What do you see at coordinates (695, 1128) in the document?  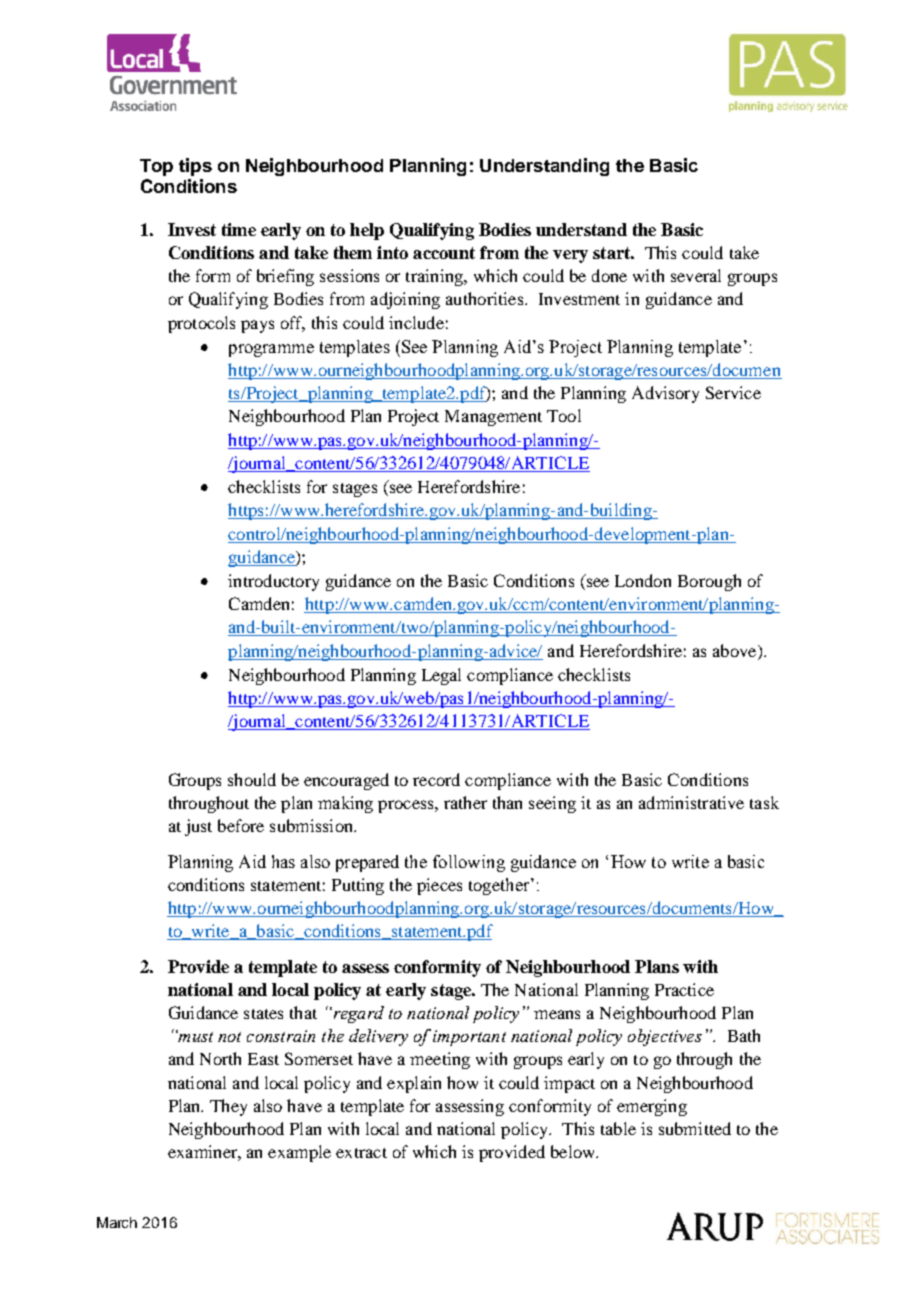 I see `submitted` at bounding box center [695, 1128].
